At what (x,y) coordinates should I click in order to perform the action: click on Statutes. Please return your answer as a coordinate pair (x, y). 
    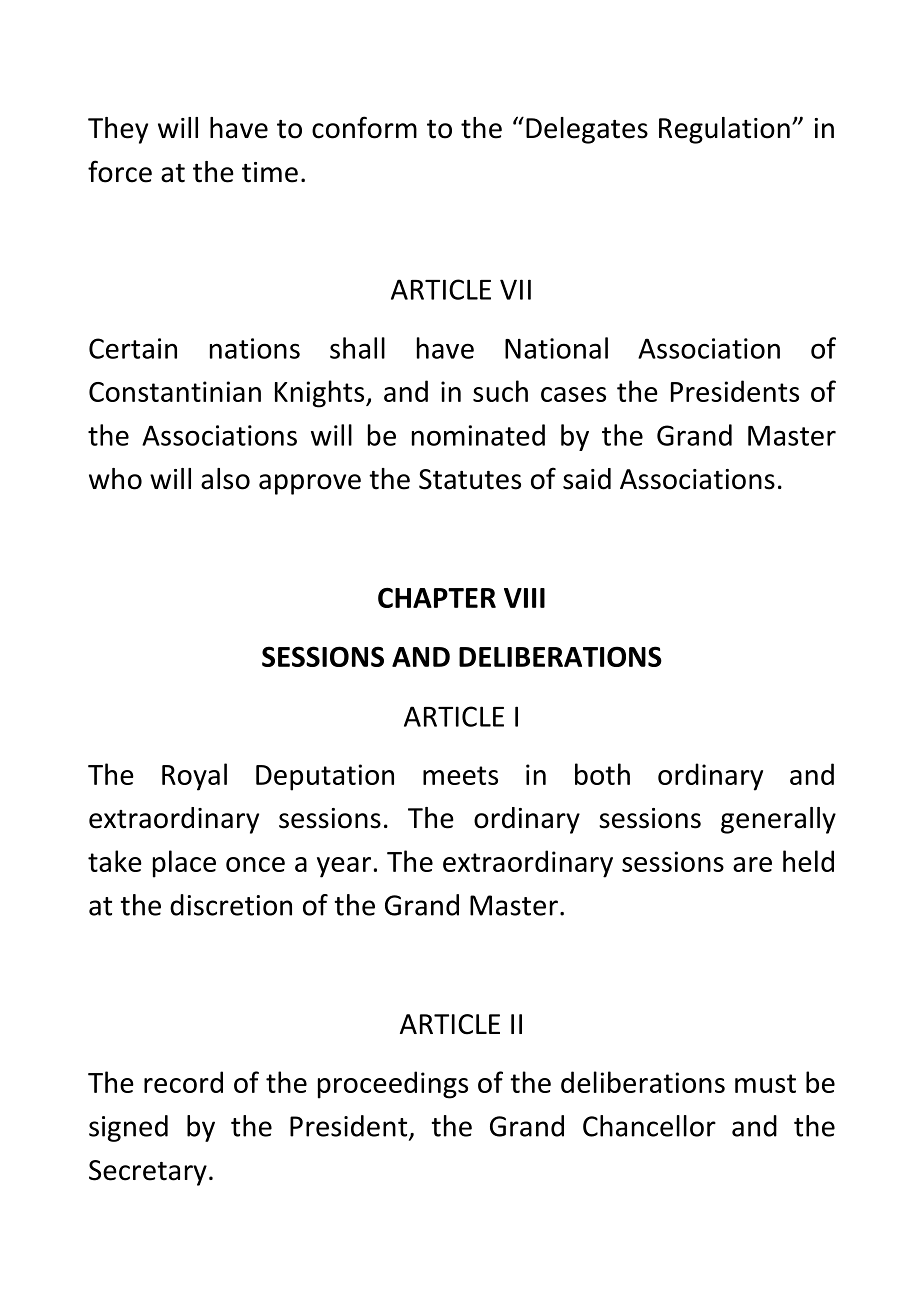
    Looking at the image, I should click on (470, 479).
